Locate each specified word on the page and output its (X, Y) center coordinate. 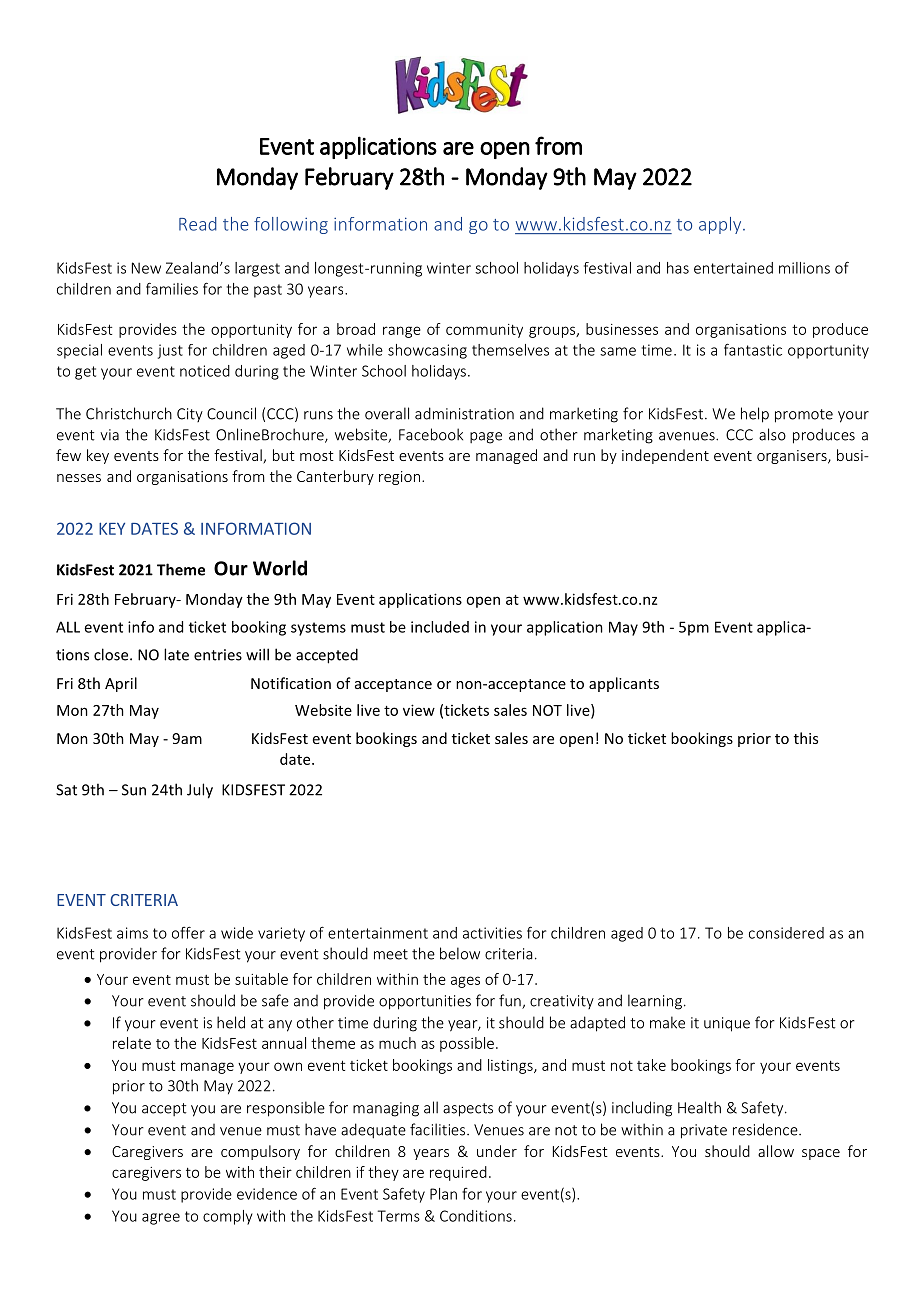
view (419, 710)
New (146, 268)
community (484, 331)
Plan (443, 1194)
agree (161, 1219)
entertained (733, 268)
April (121, 684)
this (806, 738)
